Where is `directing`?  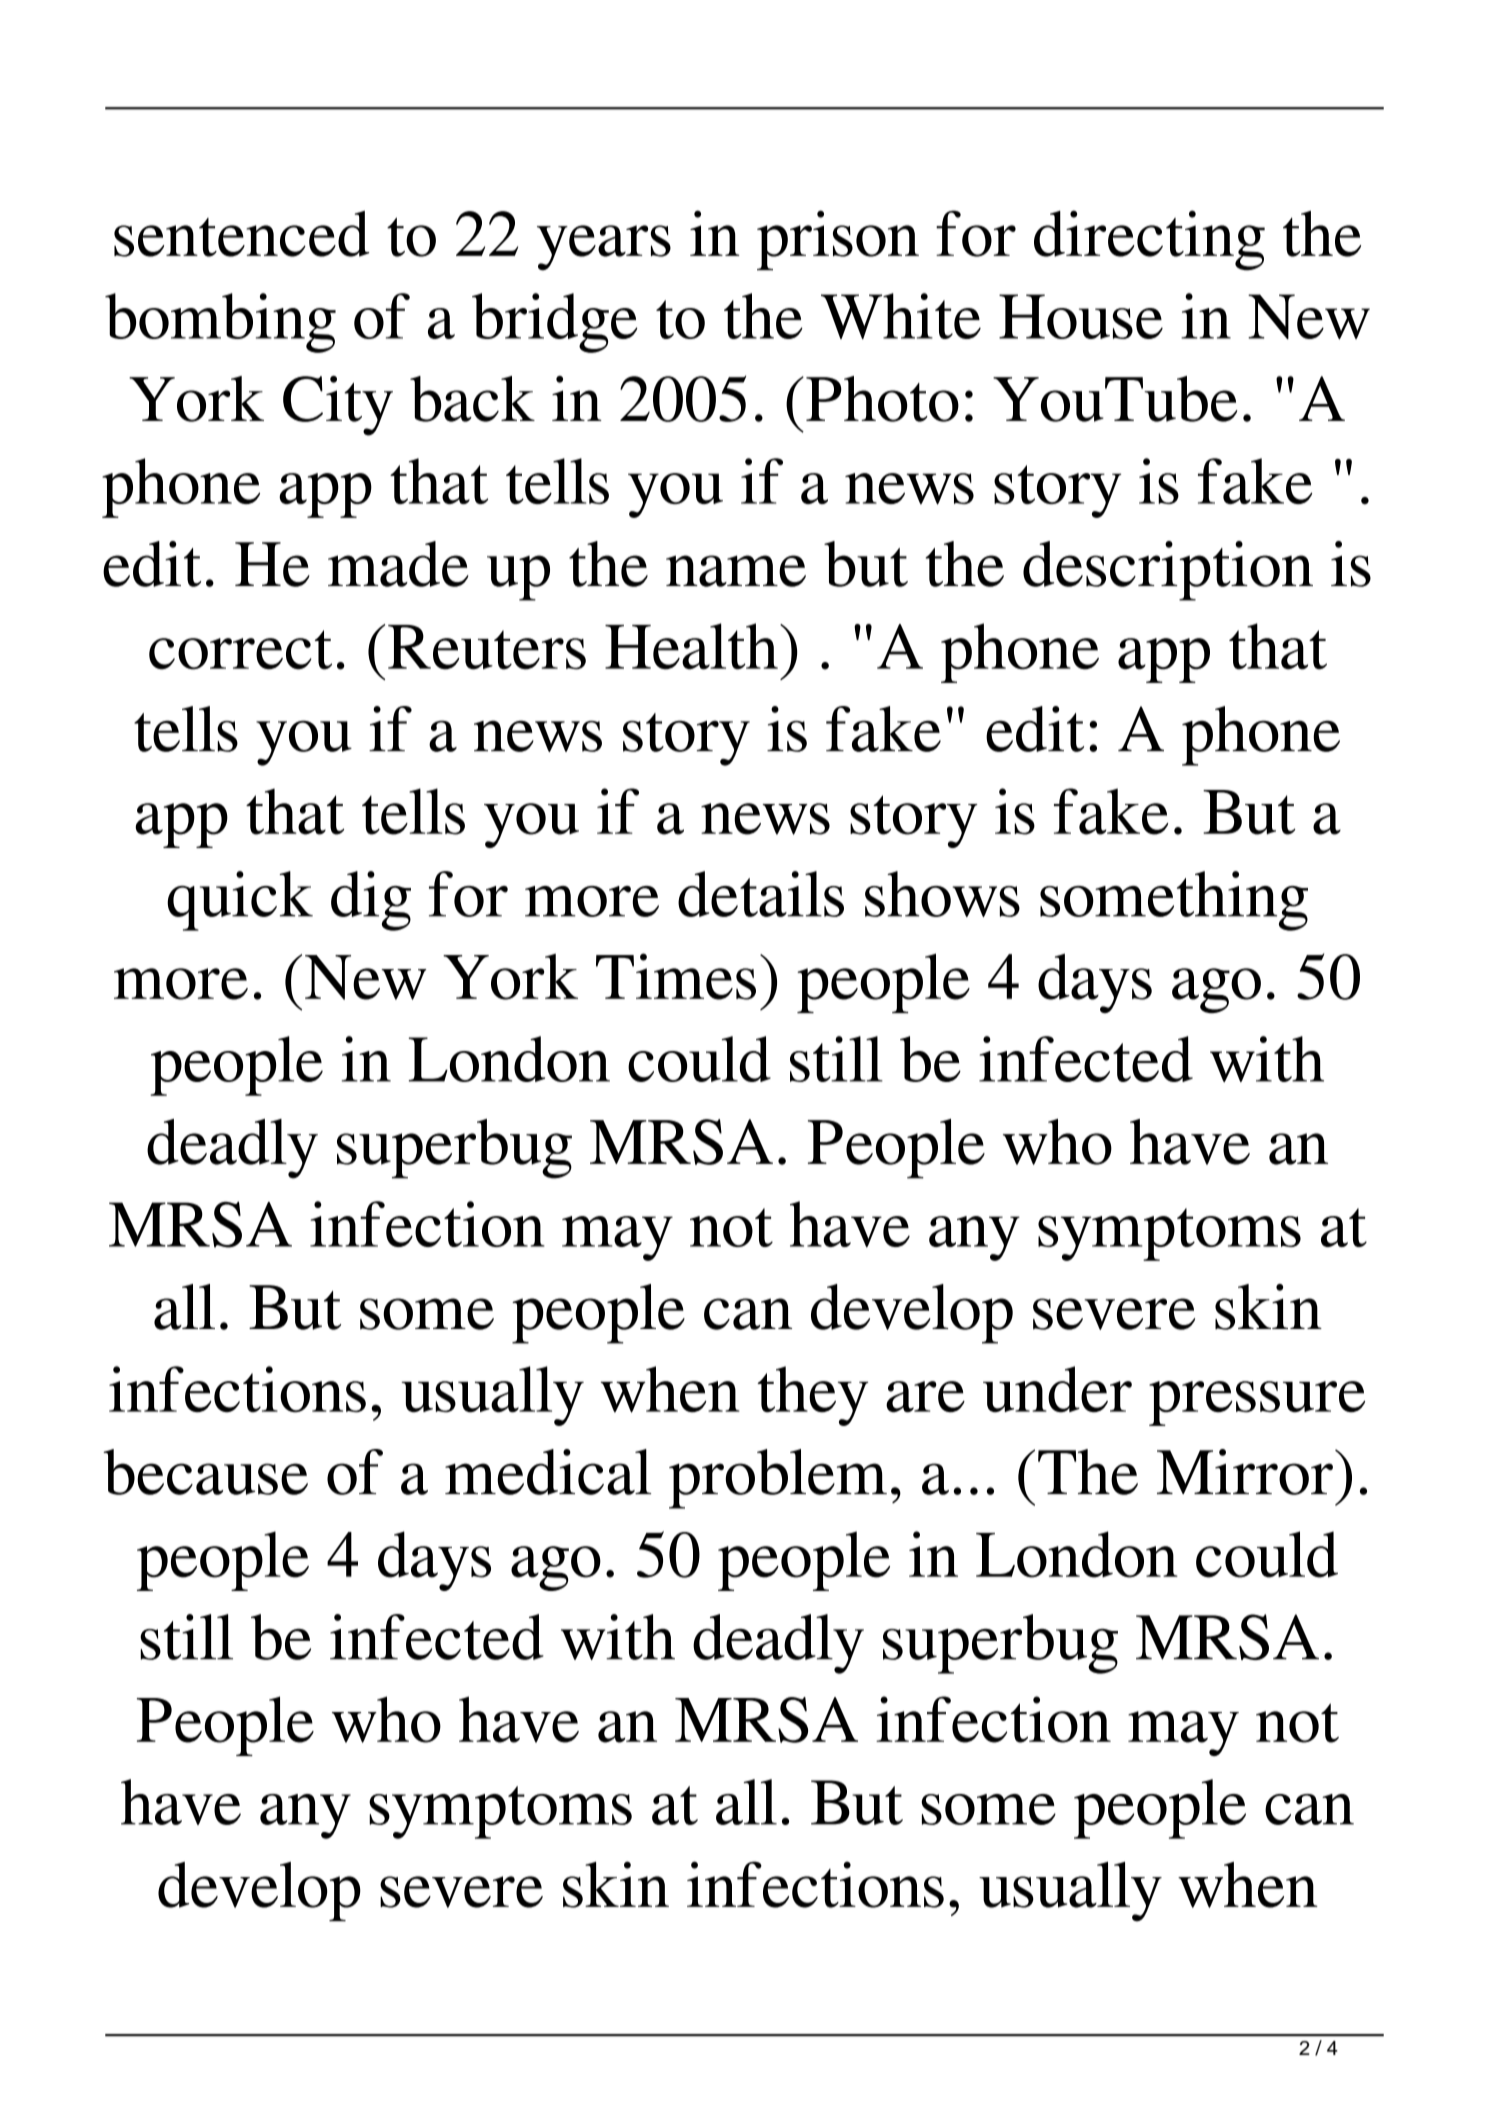 directing is located at coordinates (1149, 240).
